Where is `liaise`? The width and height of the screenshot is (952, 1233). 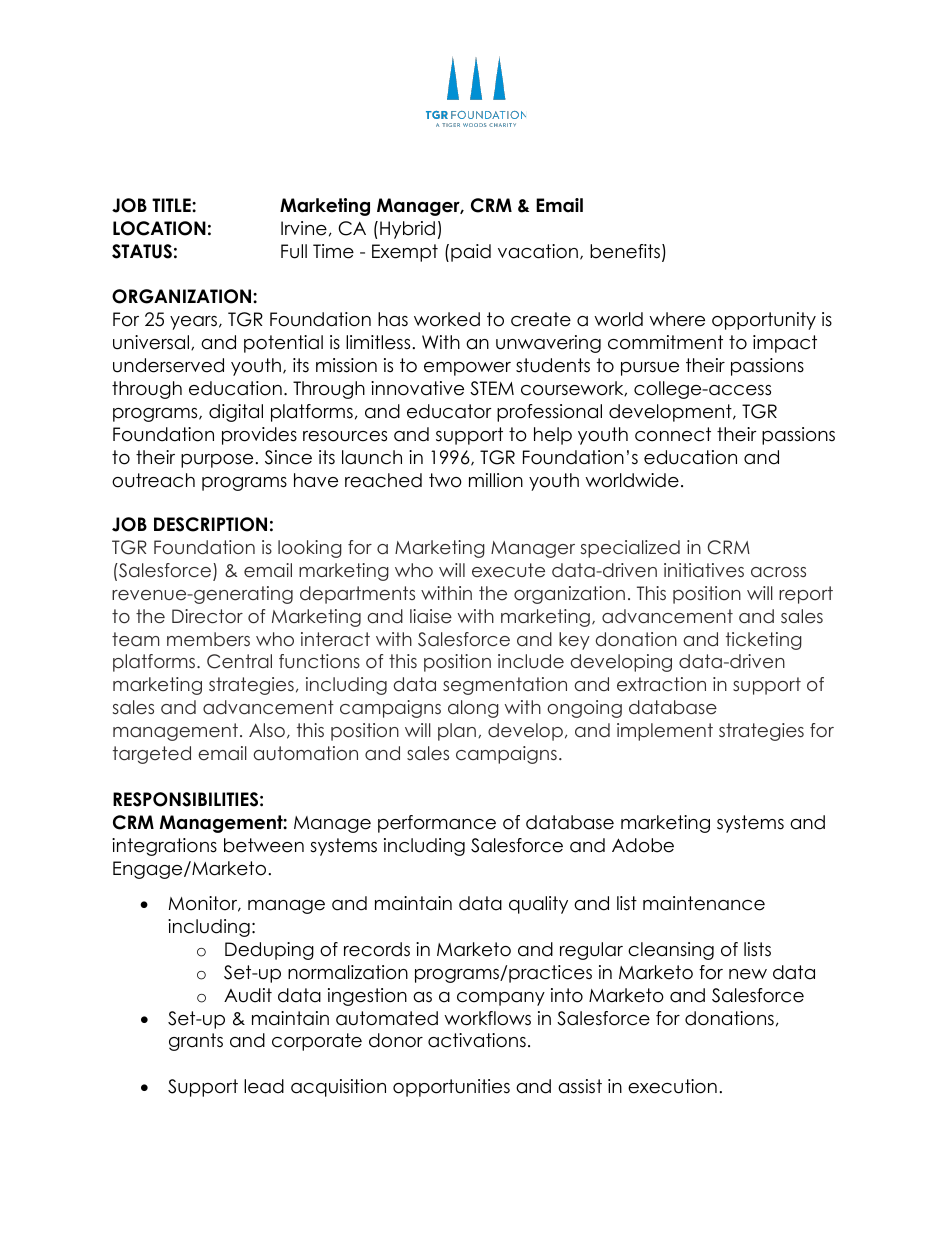
liaise is located at coordinates (431, 616).
